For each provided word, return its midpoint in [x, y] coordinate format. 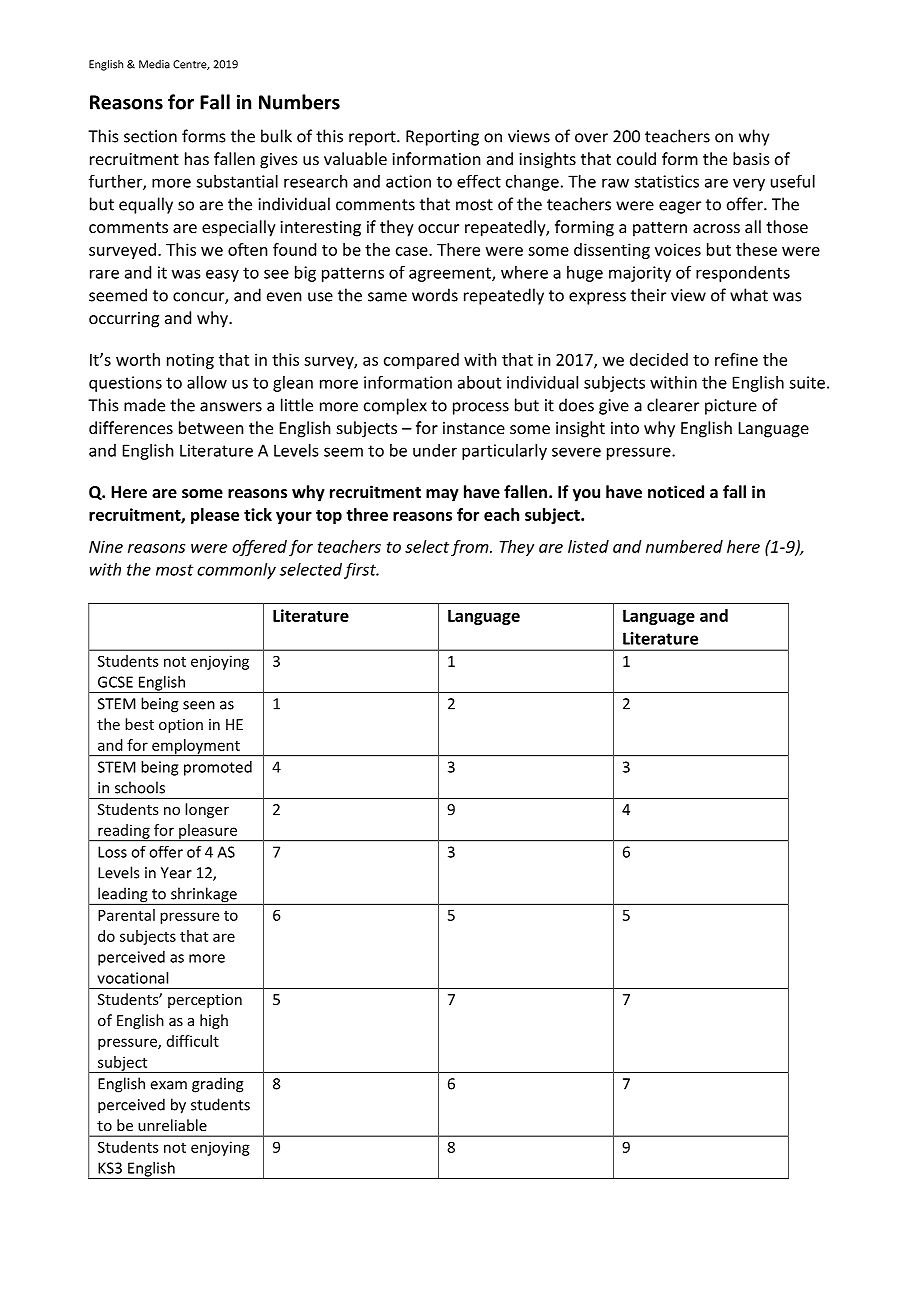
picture [731, 407]
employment [196, 747]
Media [154, 64]
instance [474, 428]
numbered [684, 546]
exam [169, 1085]
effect [479, 181]
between [211, 427]
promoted [218, 768]
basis [751, 158]
